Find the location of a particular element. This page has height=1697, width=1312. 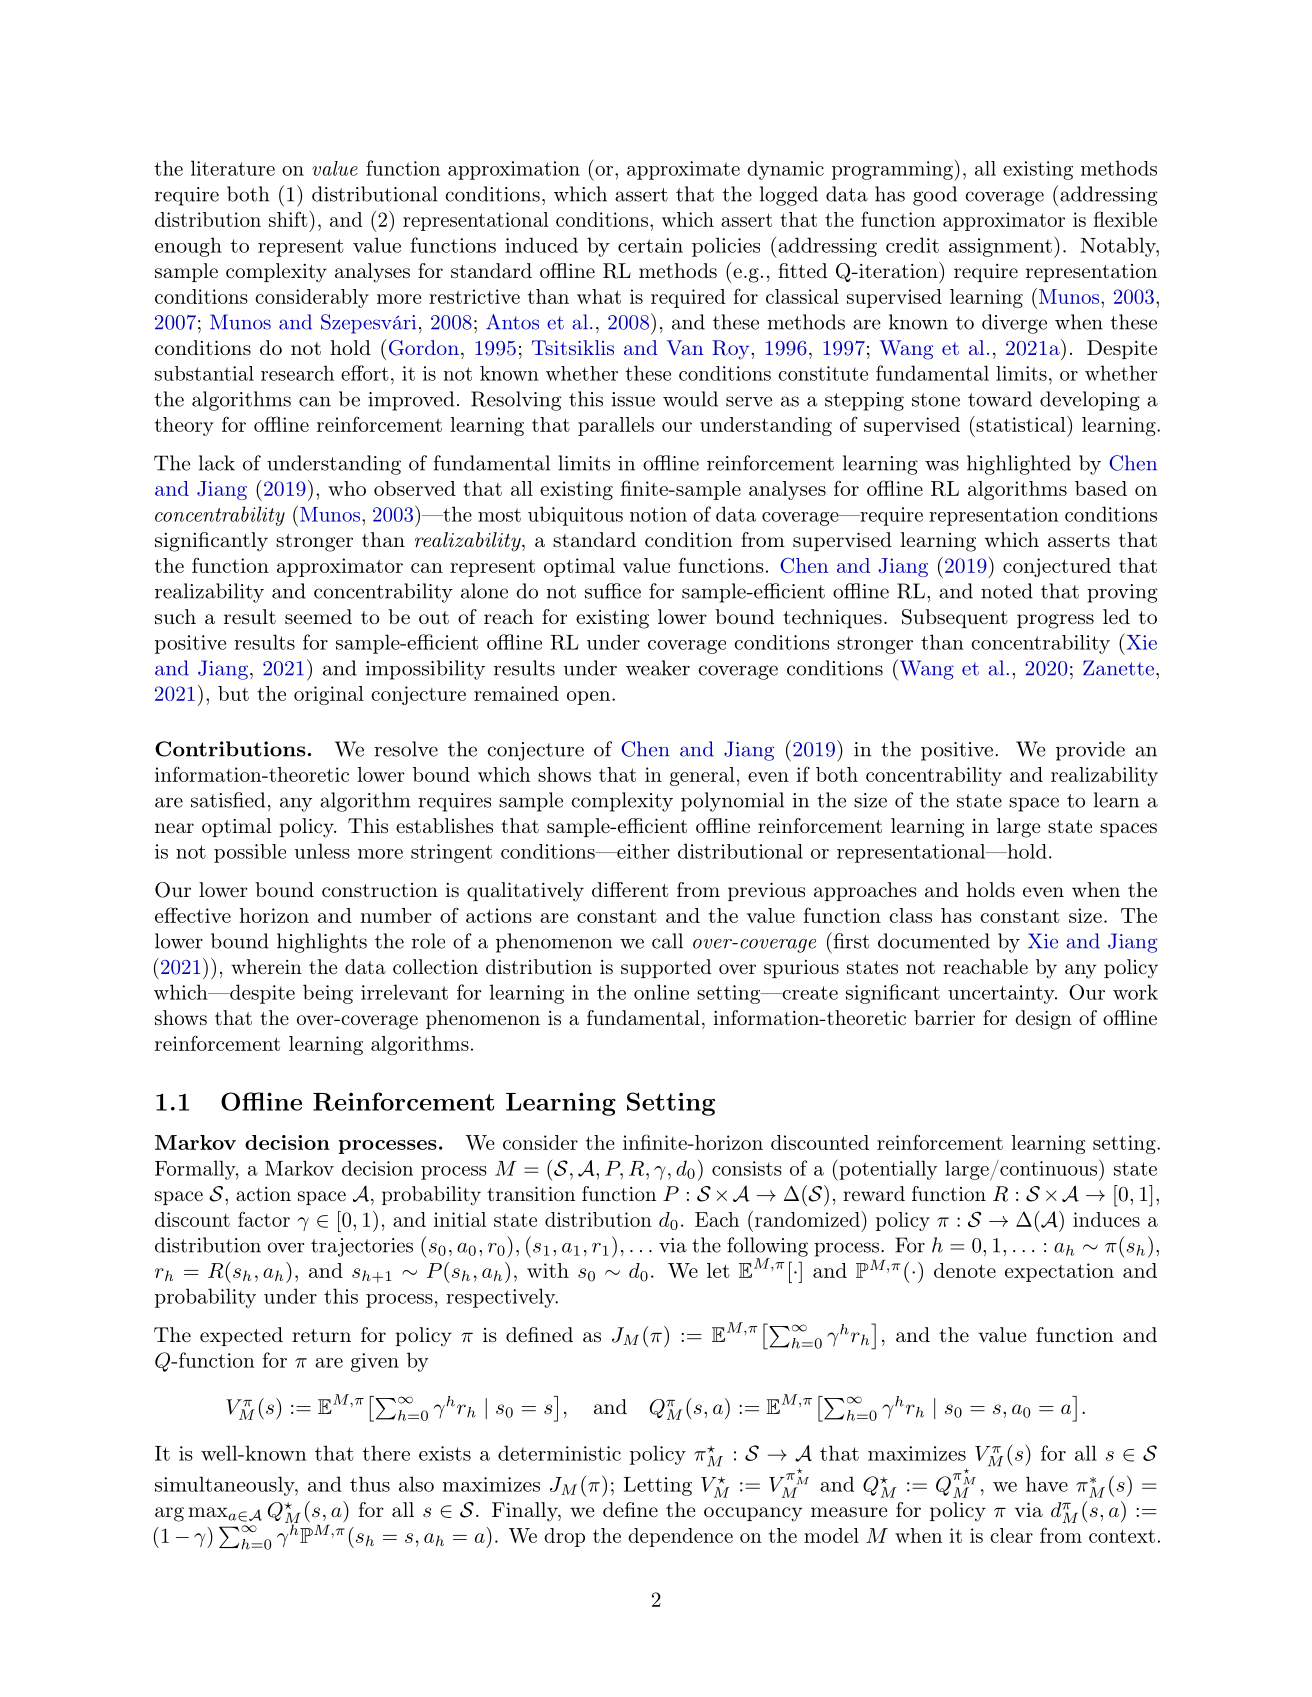

being is located at coordinates (328, 994).
